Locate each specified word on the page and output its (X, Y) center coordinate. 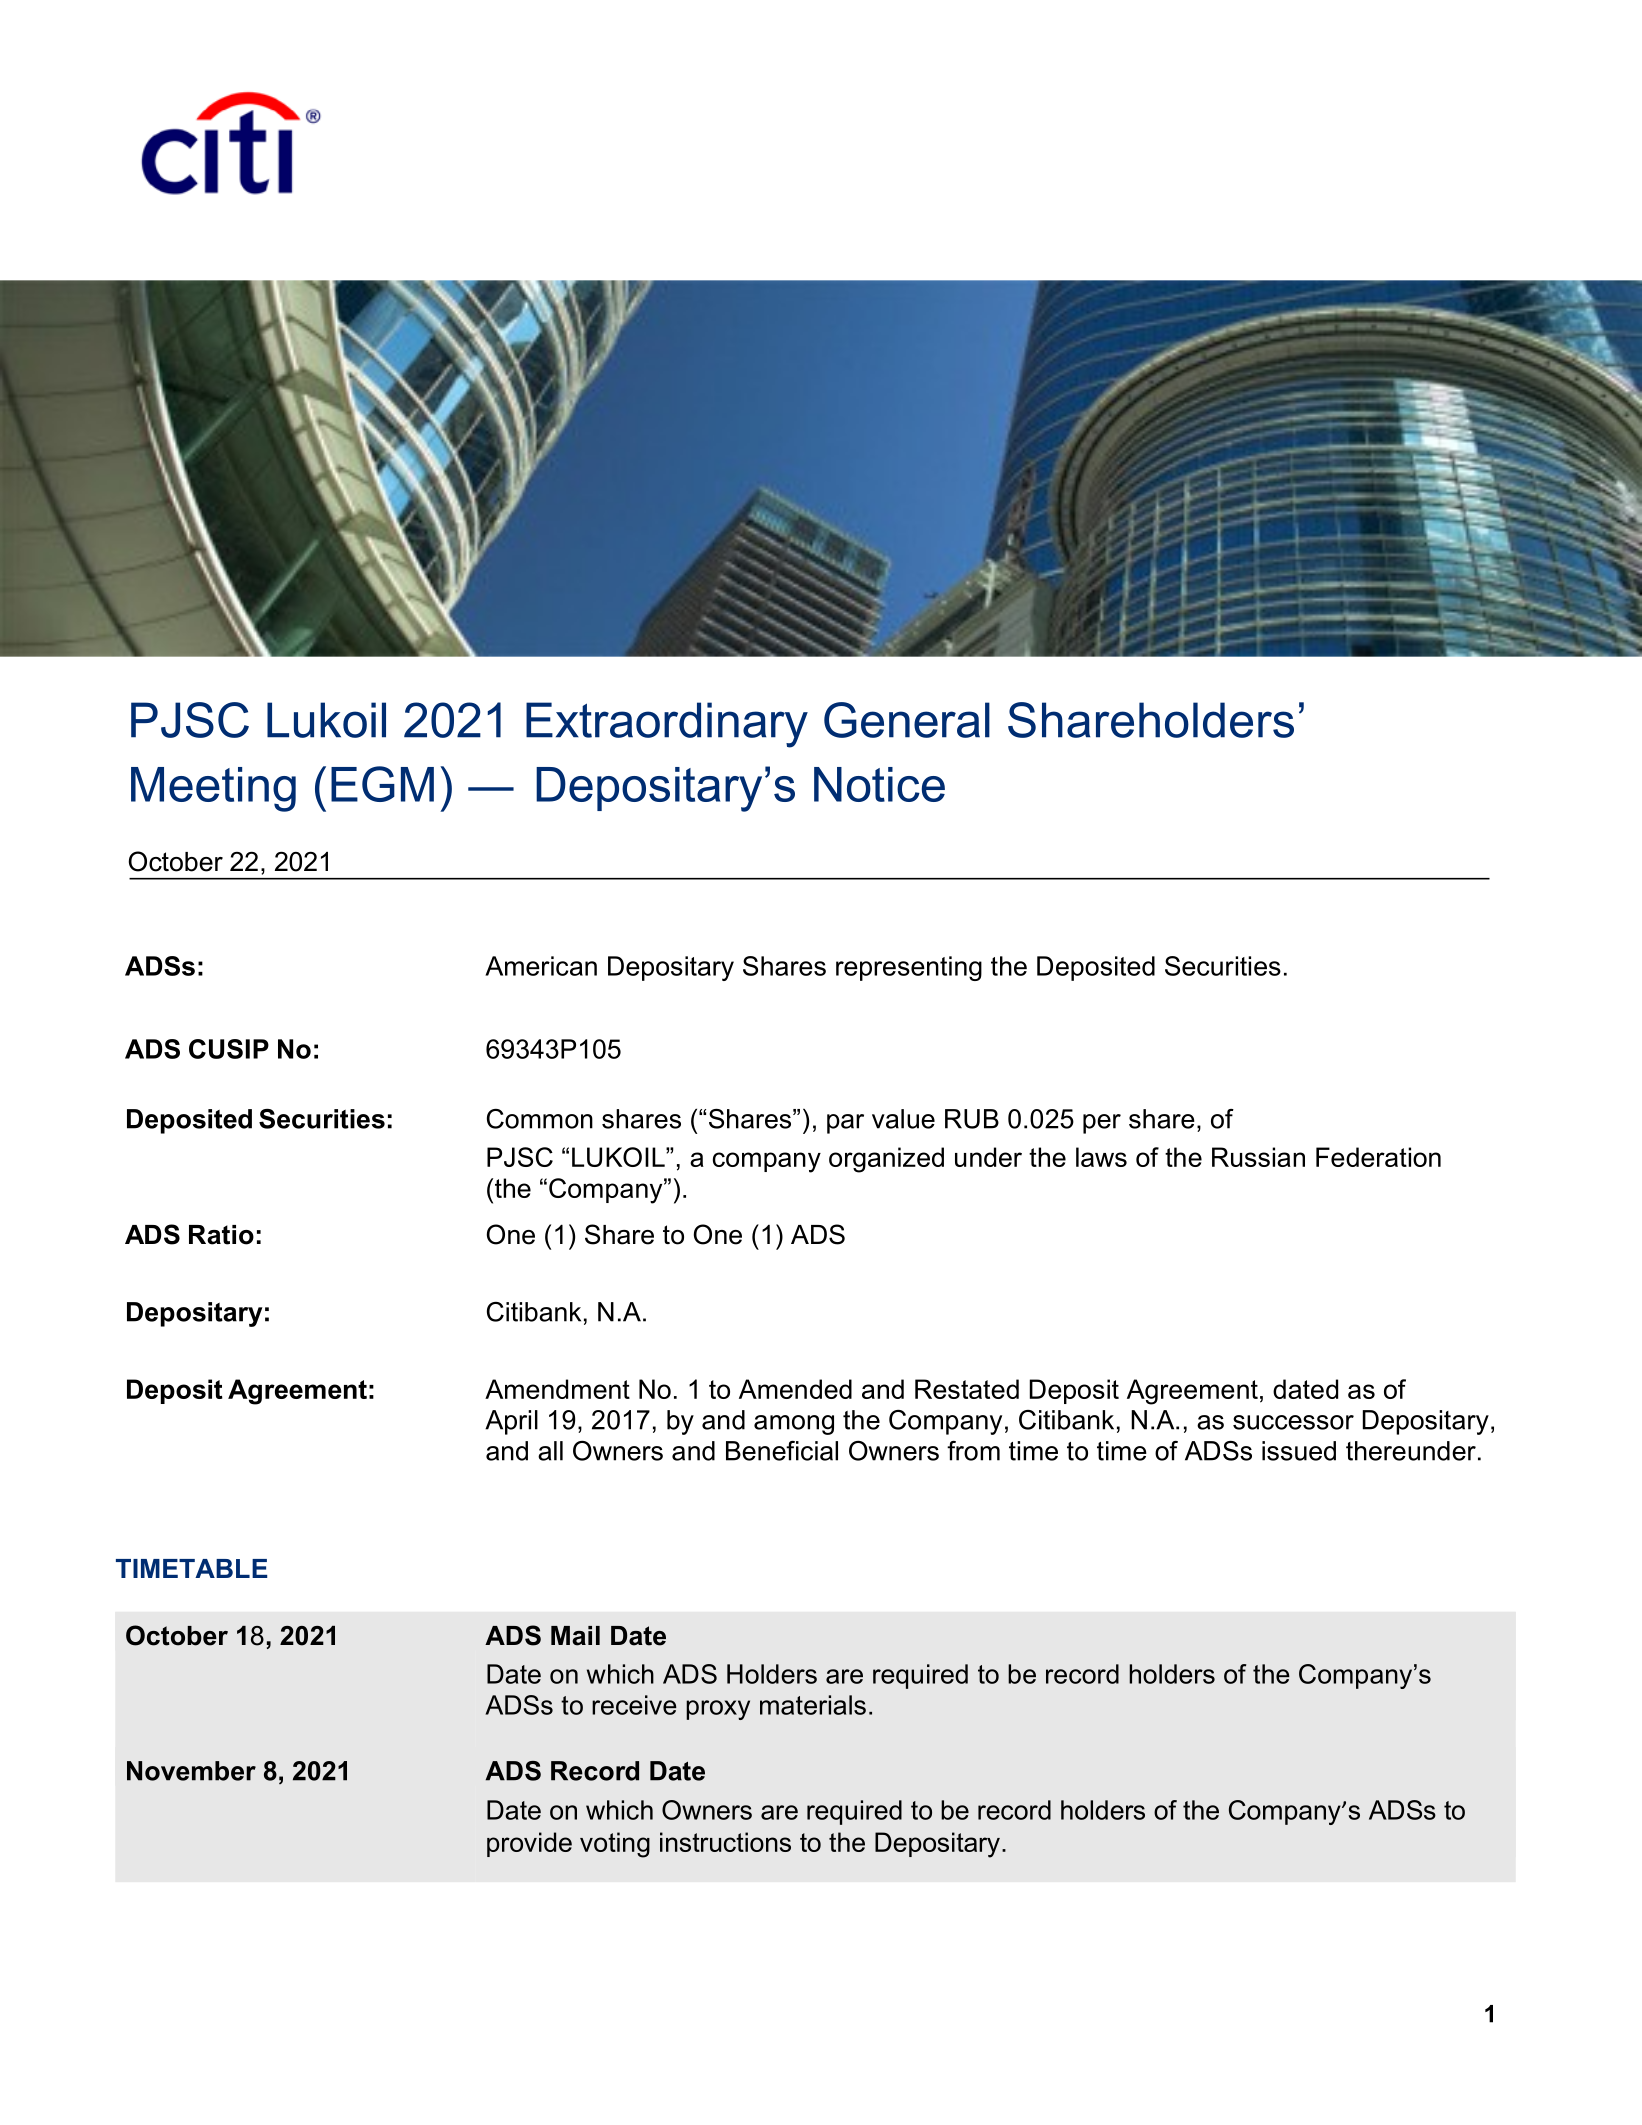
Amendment (557, 1389)
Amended (795, 1389)
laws (1101, 1157)
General (907, 720)
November (191, 1771)
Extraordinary (667, 725)
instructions (725, 1842)
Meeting (213, 789)
